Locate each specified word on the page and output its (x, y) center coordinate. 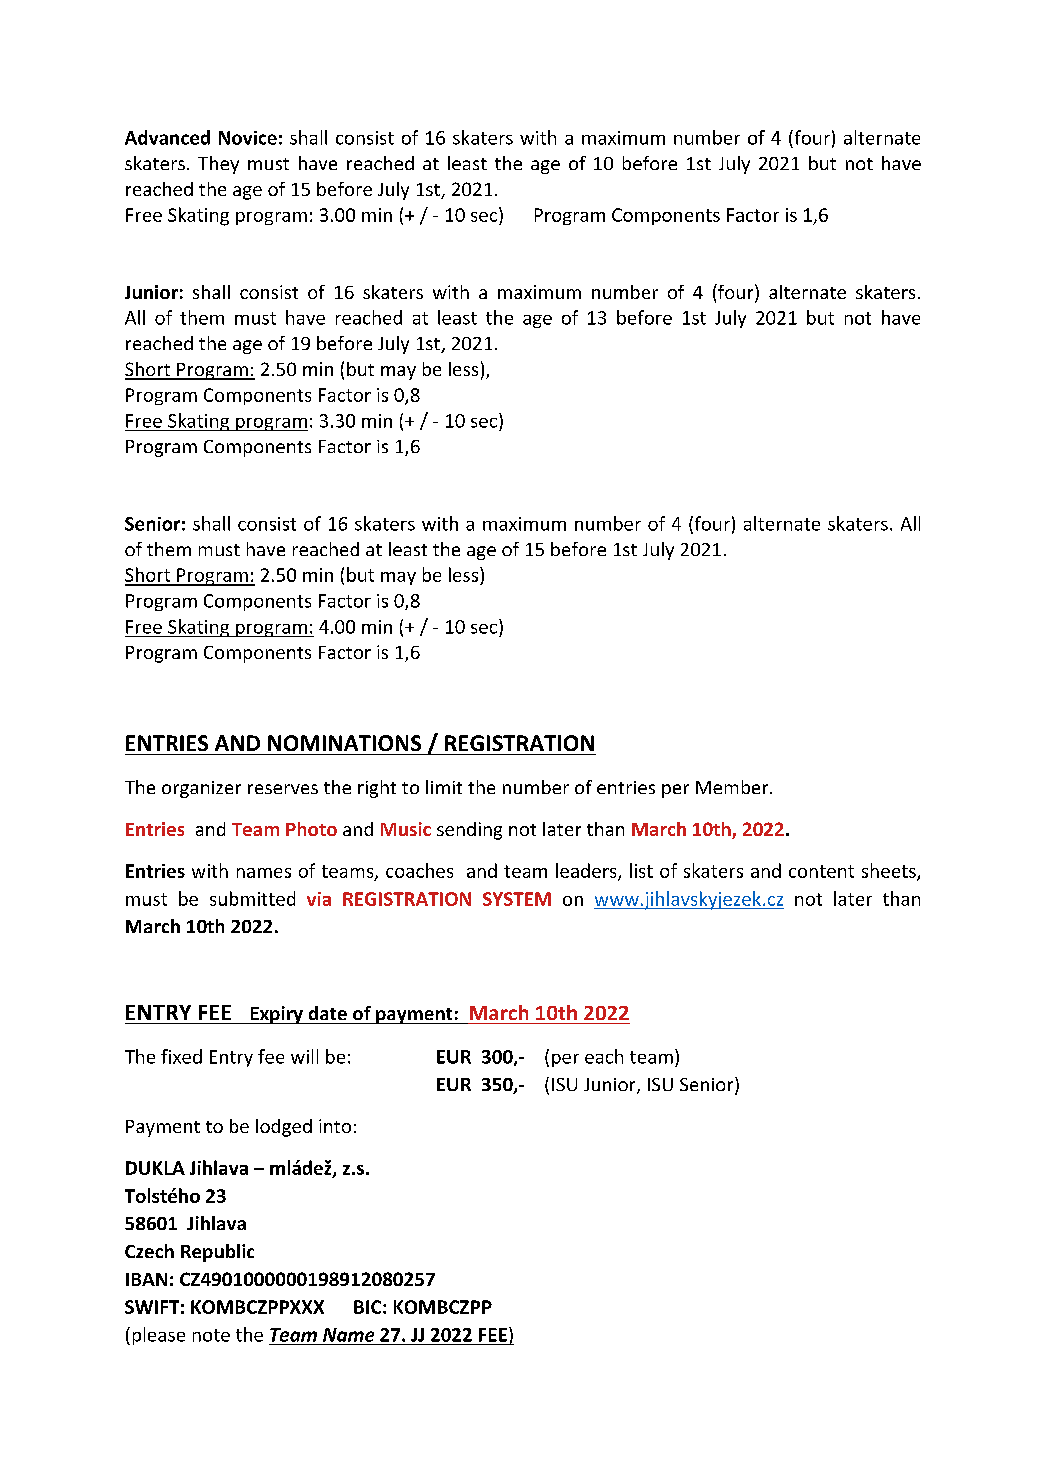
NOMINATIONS (344, 743)
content (821, 871)
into (335, 1126)
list (641, 870)
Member (733, 787)
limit (444, 787)
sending (469, 831)
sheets (890, 871)
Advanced (167, 137)
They (218, 165)
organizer (201, 789)
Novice (248, 138)
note (211, 1335)
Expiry (276, 1015)
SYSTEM (517, 899)
